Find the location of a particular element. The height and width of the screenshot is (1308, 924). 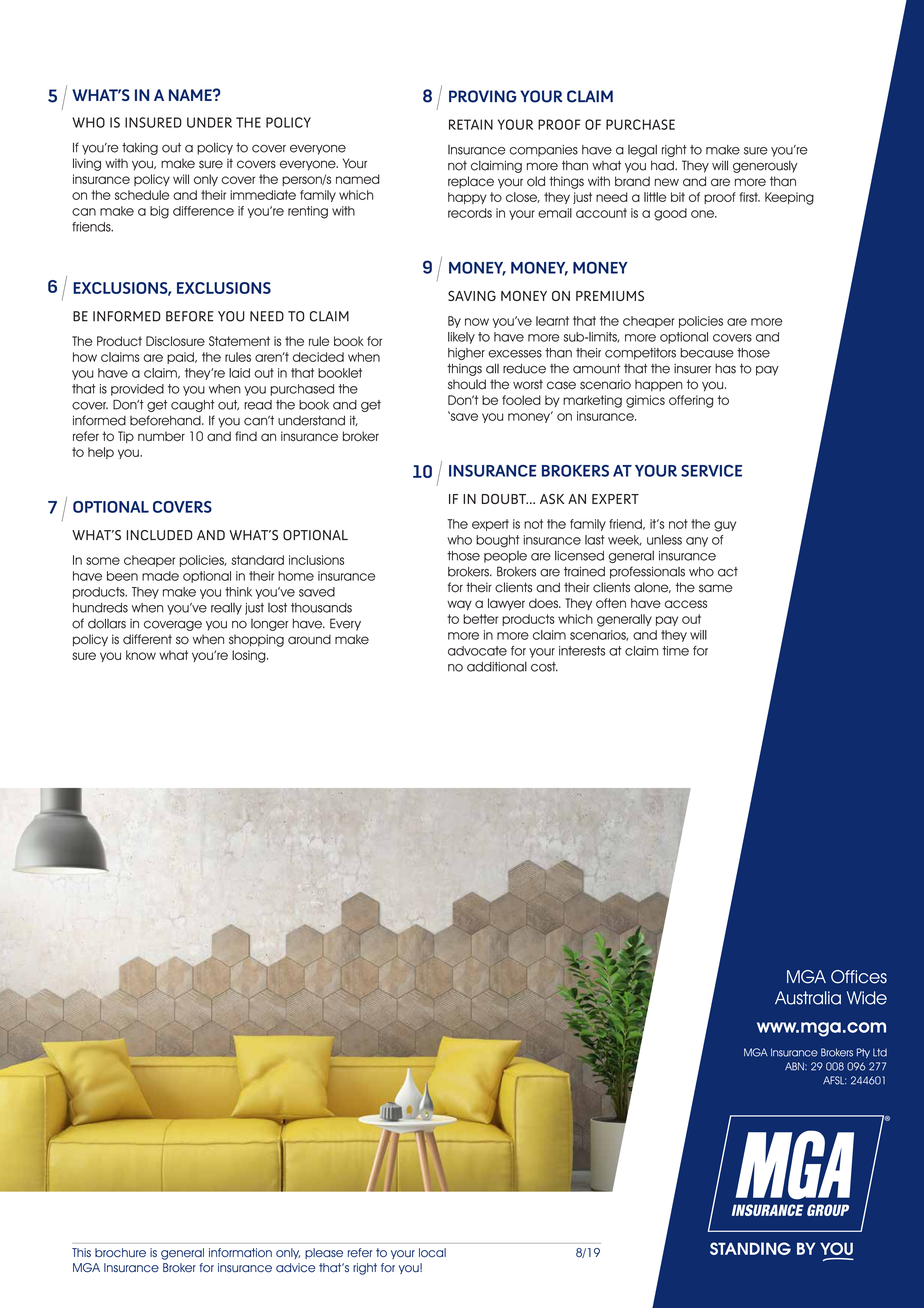

time is located at coordinates (675, 651).
